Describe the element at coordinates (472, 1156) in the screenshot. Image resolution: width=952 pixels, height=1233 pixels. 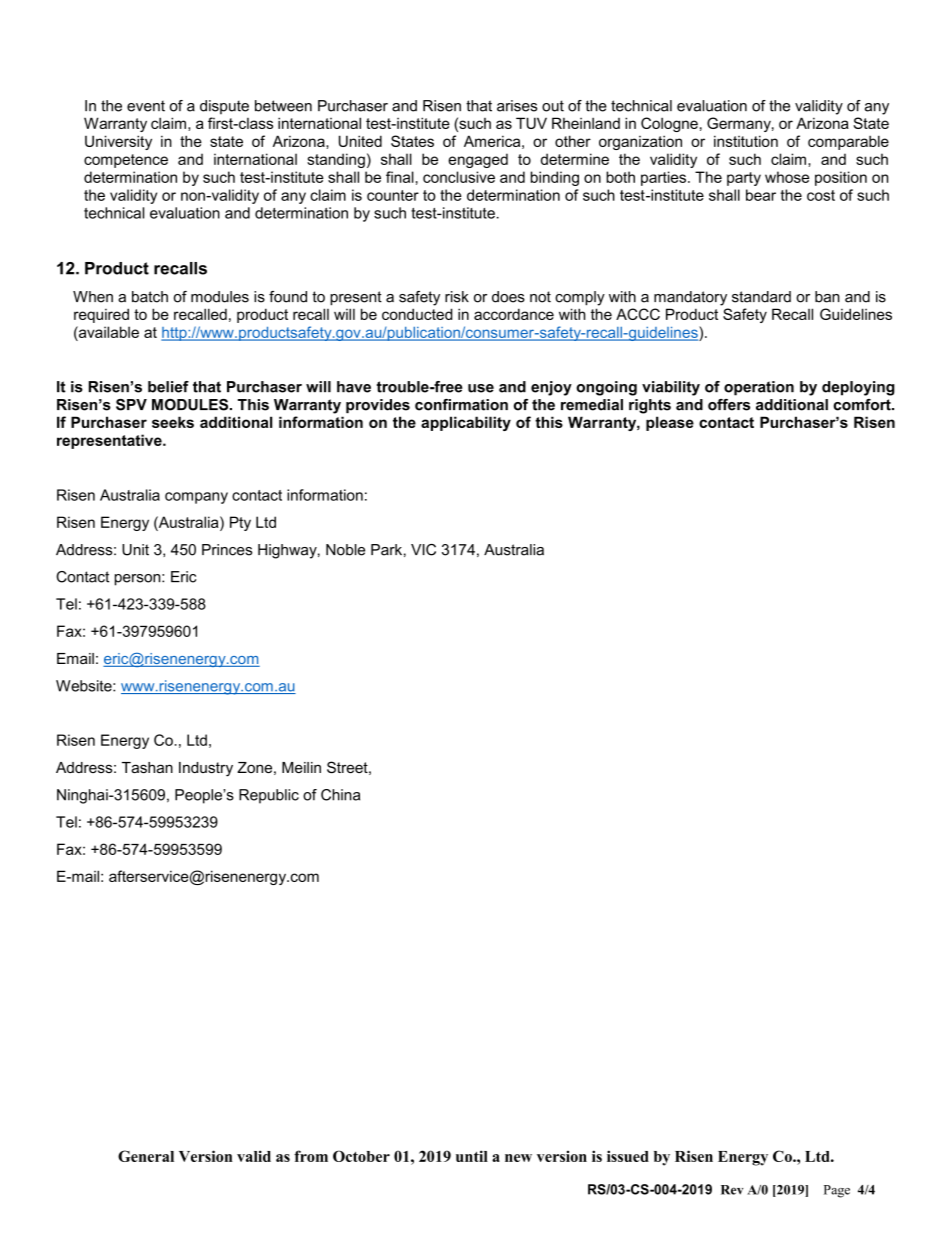
I see `until` at that location.
